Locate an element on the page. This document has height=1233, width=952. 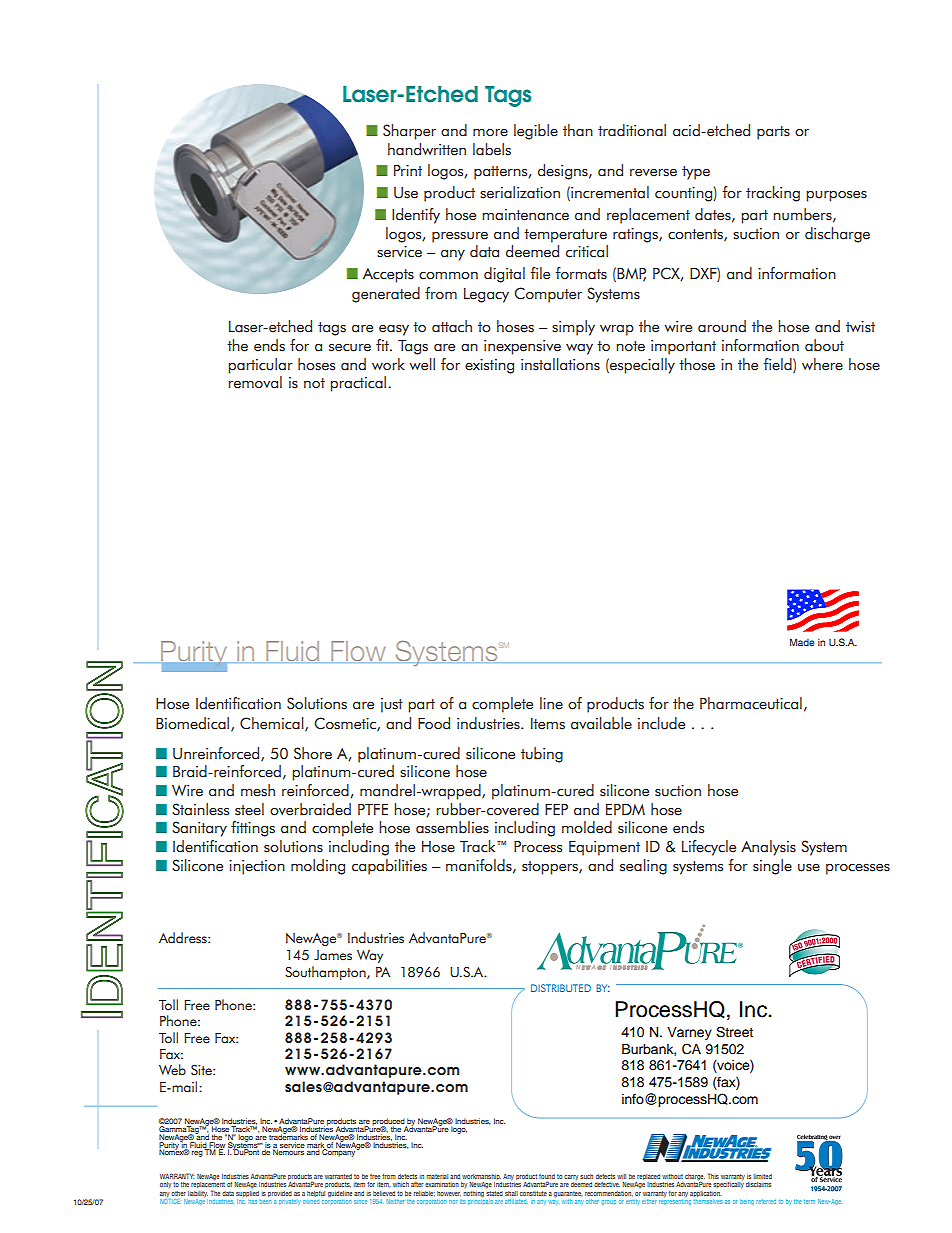
just is located at coordinates (392, 705).
